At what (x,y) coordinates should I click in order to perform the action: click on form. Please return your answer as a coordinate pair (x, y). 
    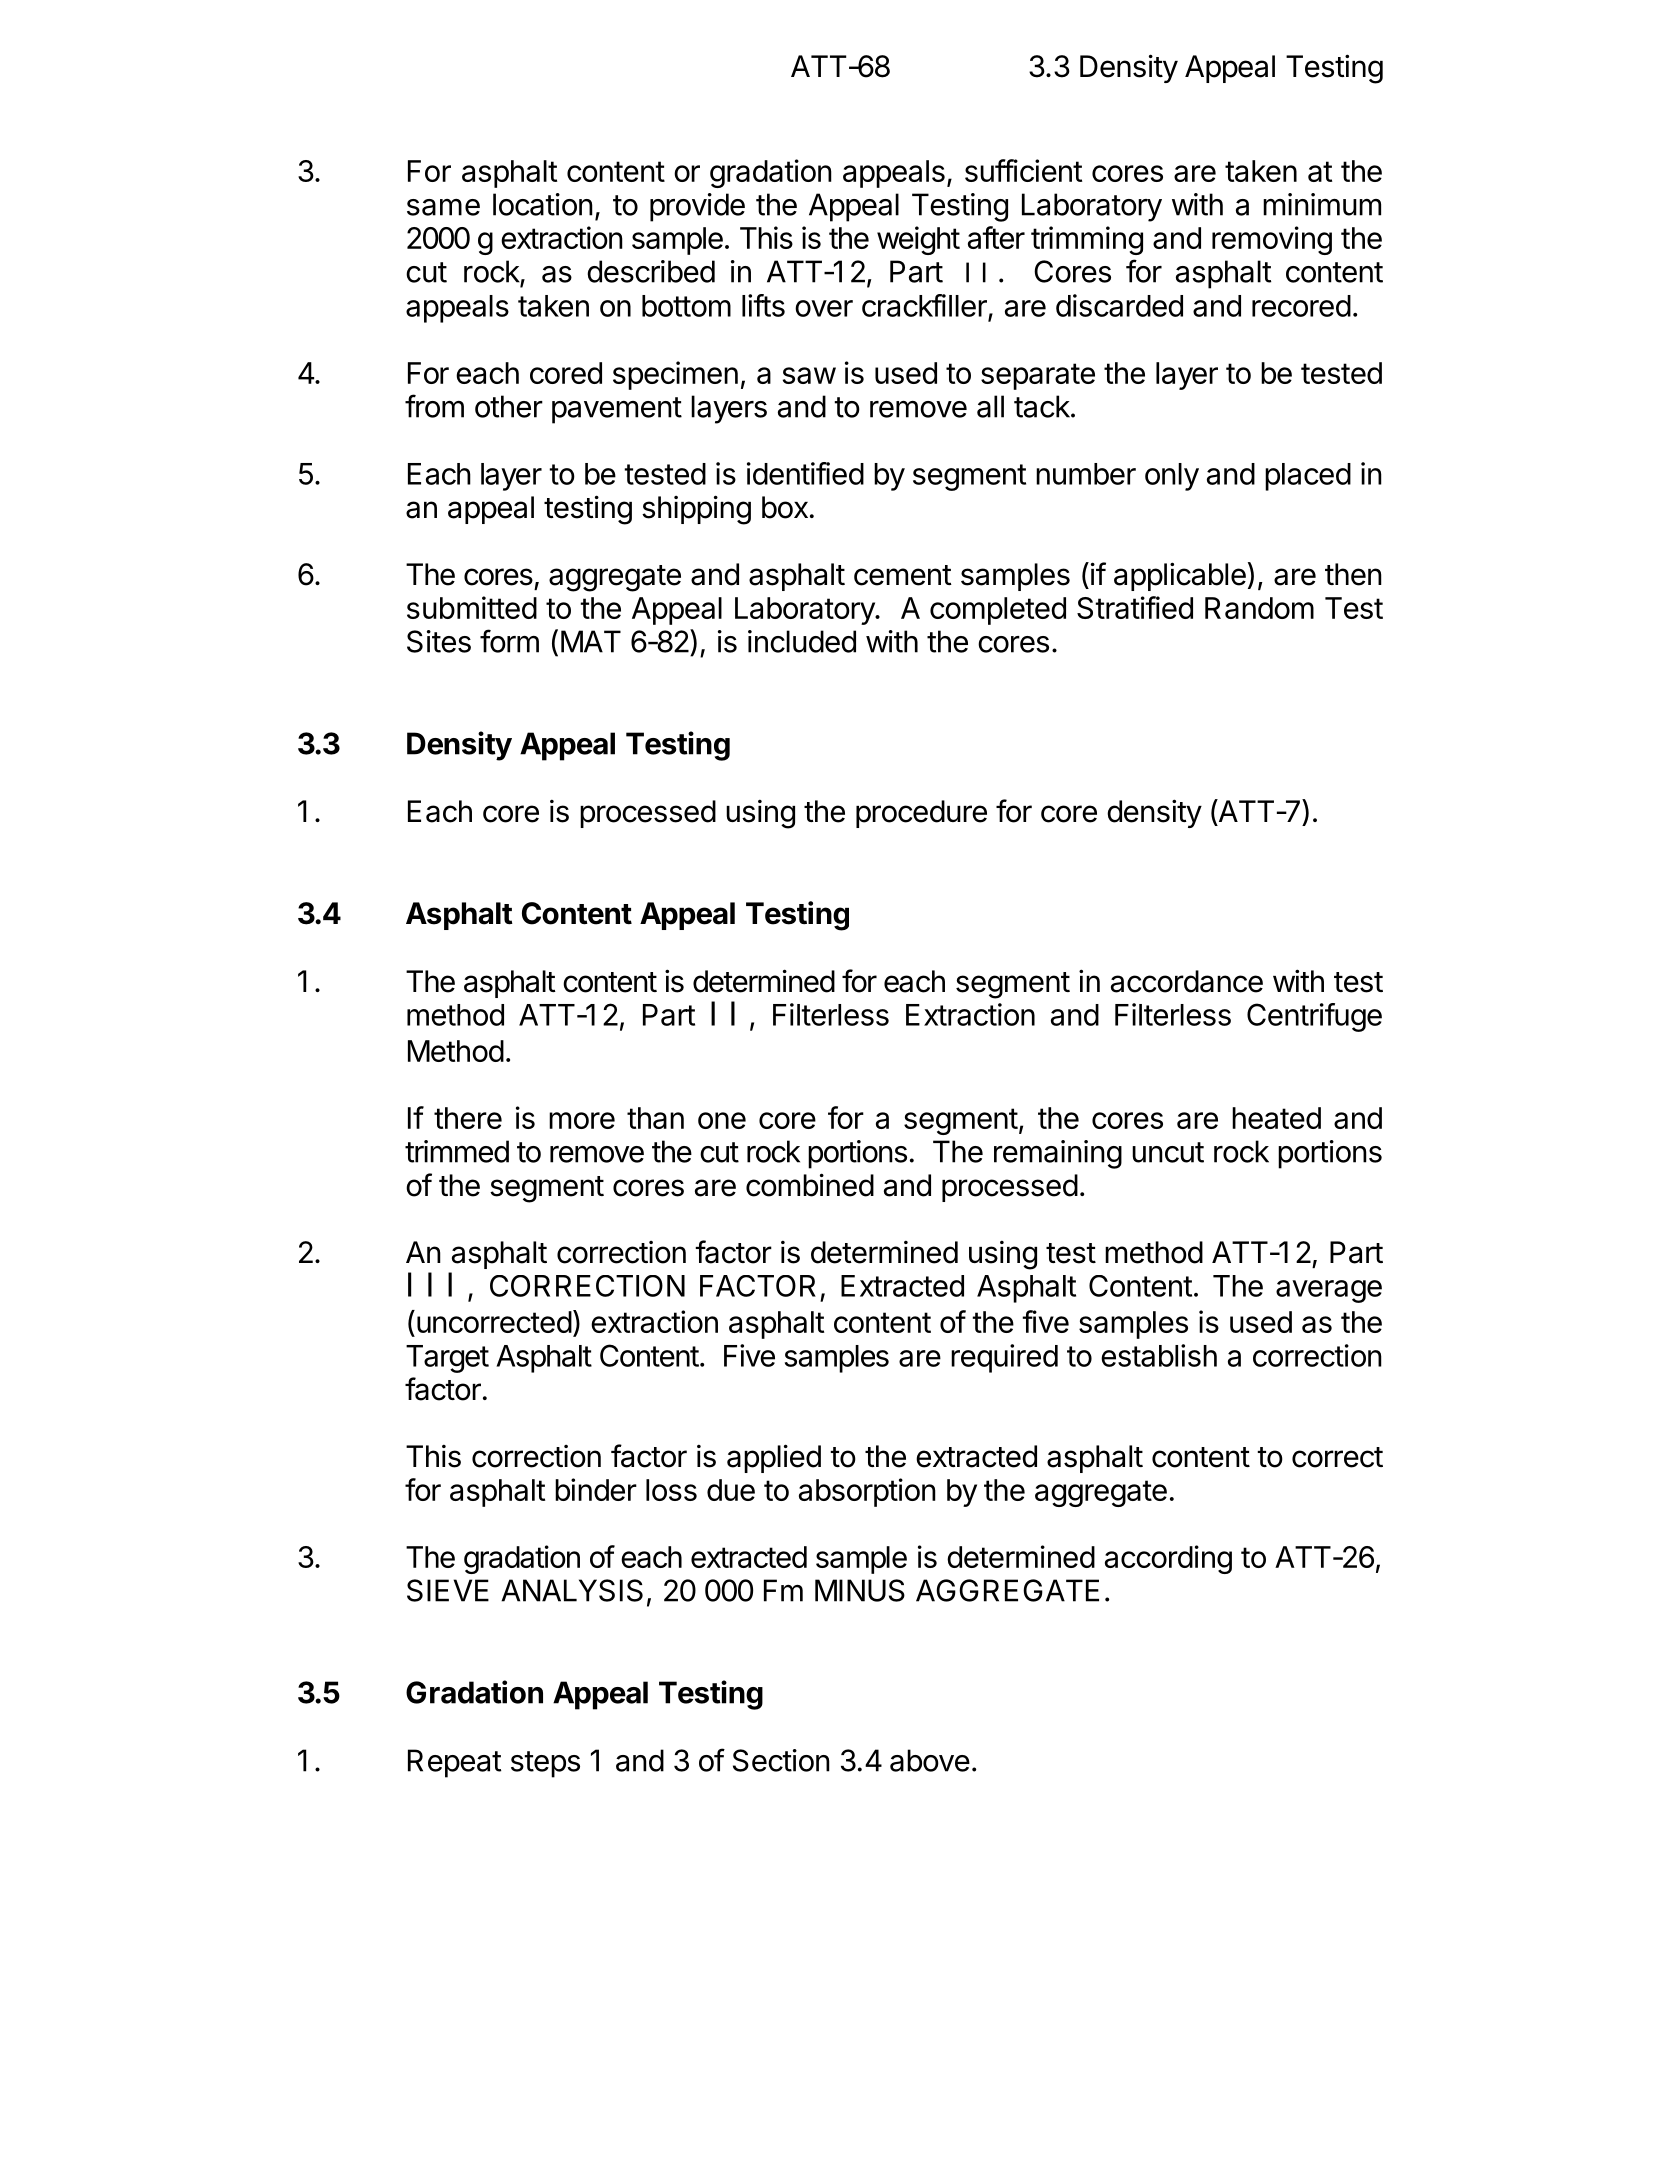
    Looking at the image, I should click on (509, 641).
